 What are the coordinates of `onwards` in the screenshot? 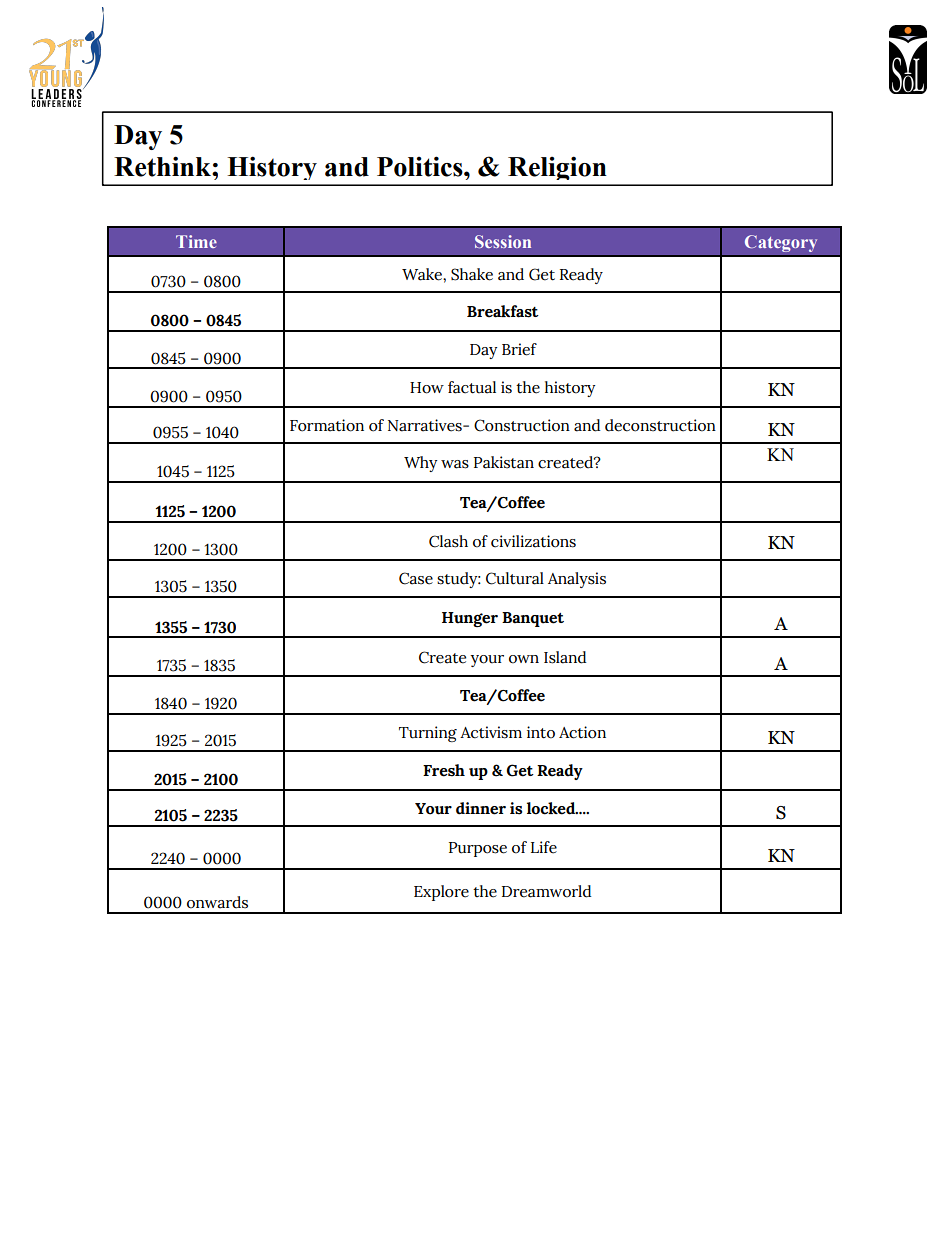 It's located at (217, 902).
